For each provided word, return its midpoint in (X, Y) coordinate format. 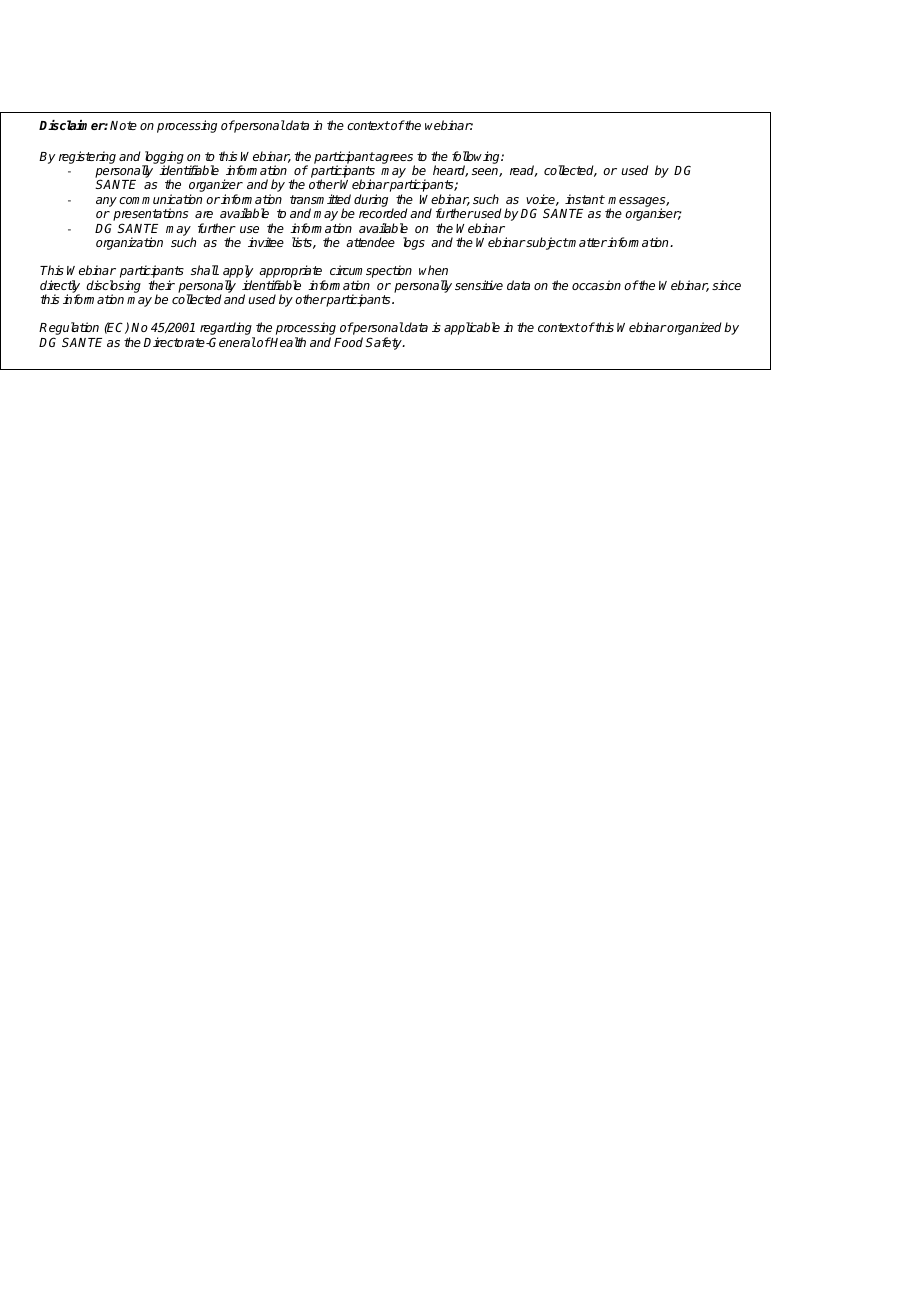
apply (238, 273)
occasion (596, 285)
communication (160, 199)
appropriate (292, 273)
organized (693, 328)
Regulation (69, 330)
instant (585, 199)
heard (450, 171)
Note (123, 125)
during (371, 200)
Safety (384, 343)
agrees (394, 160)
